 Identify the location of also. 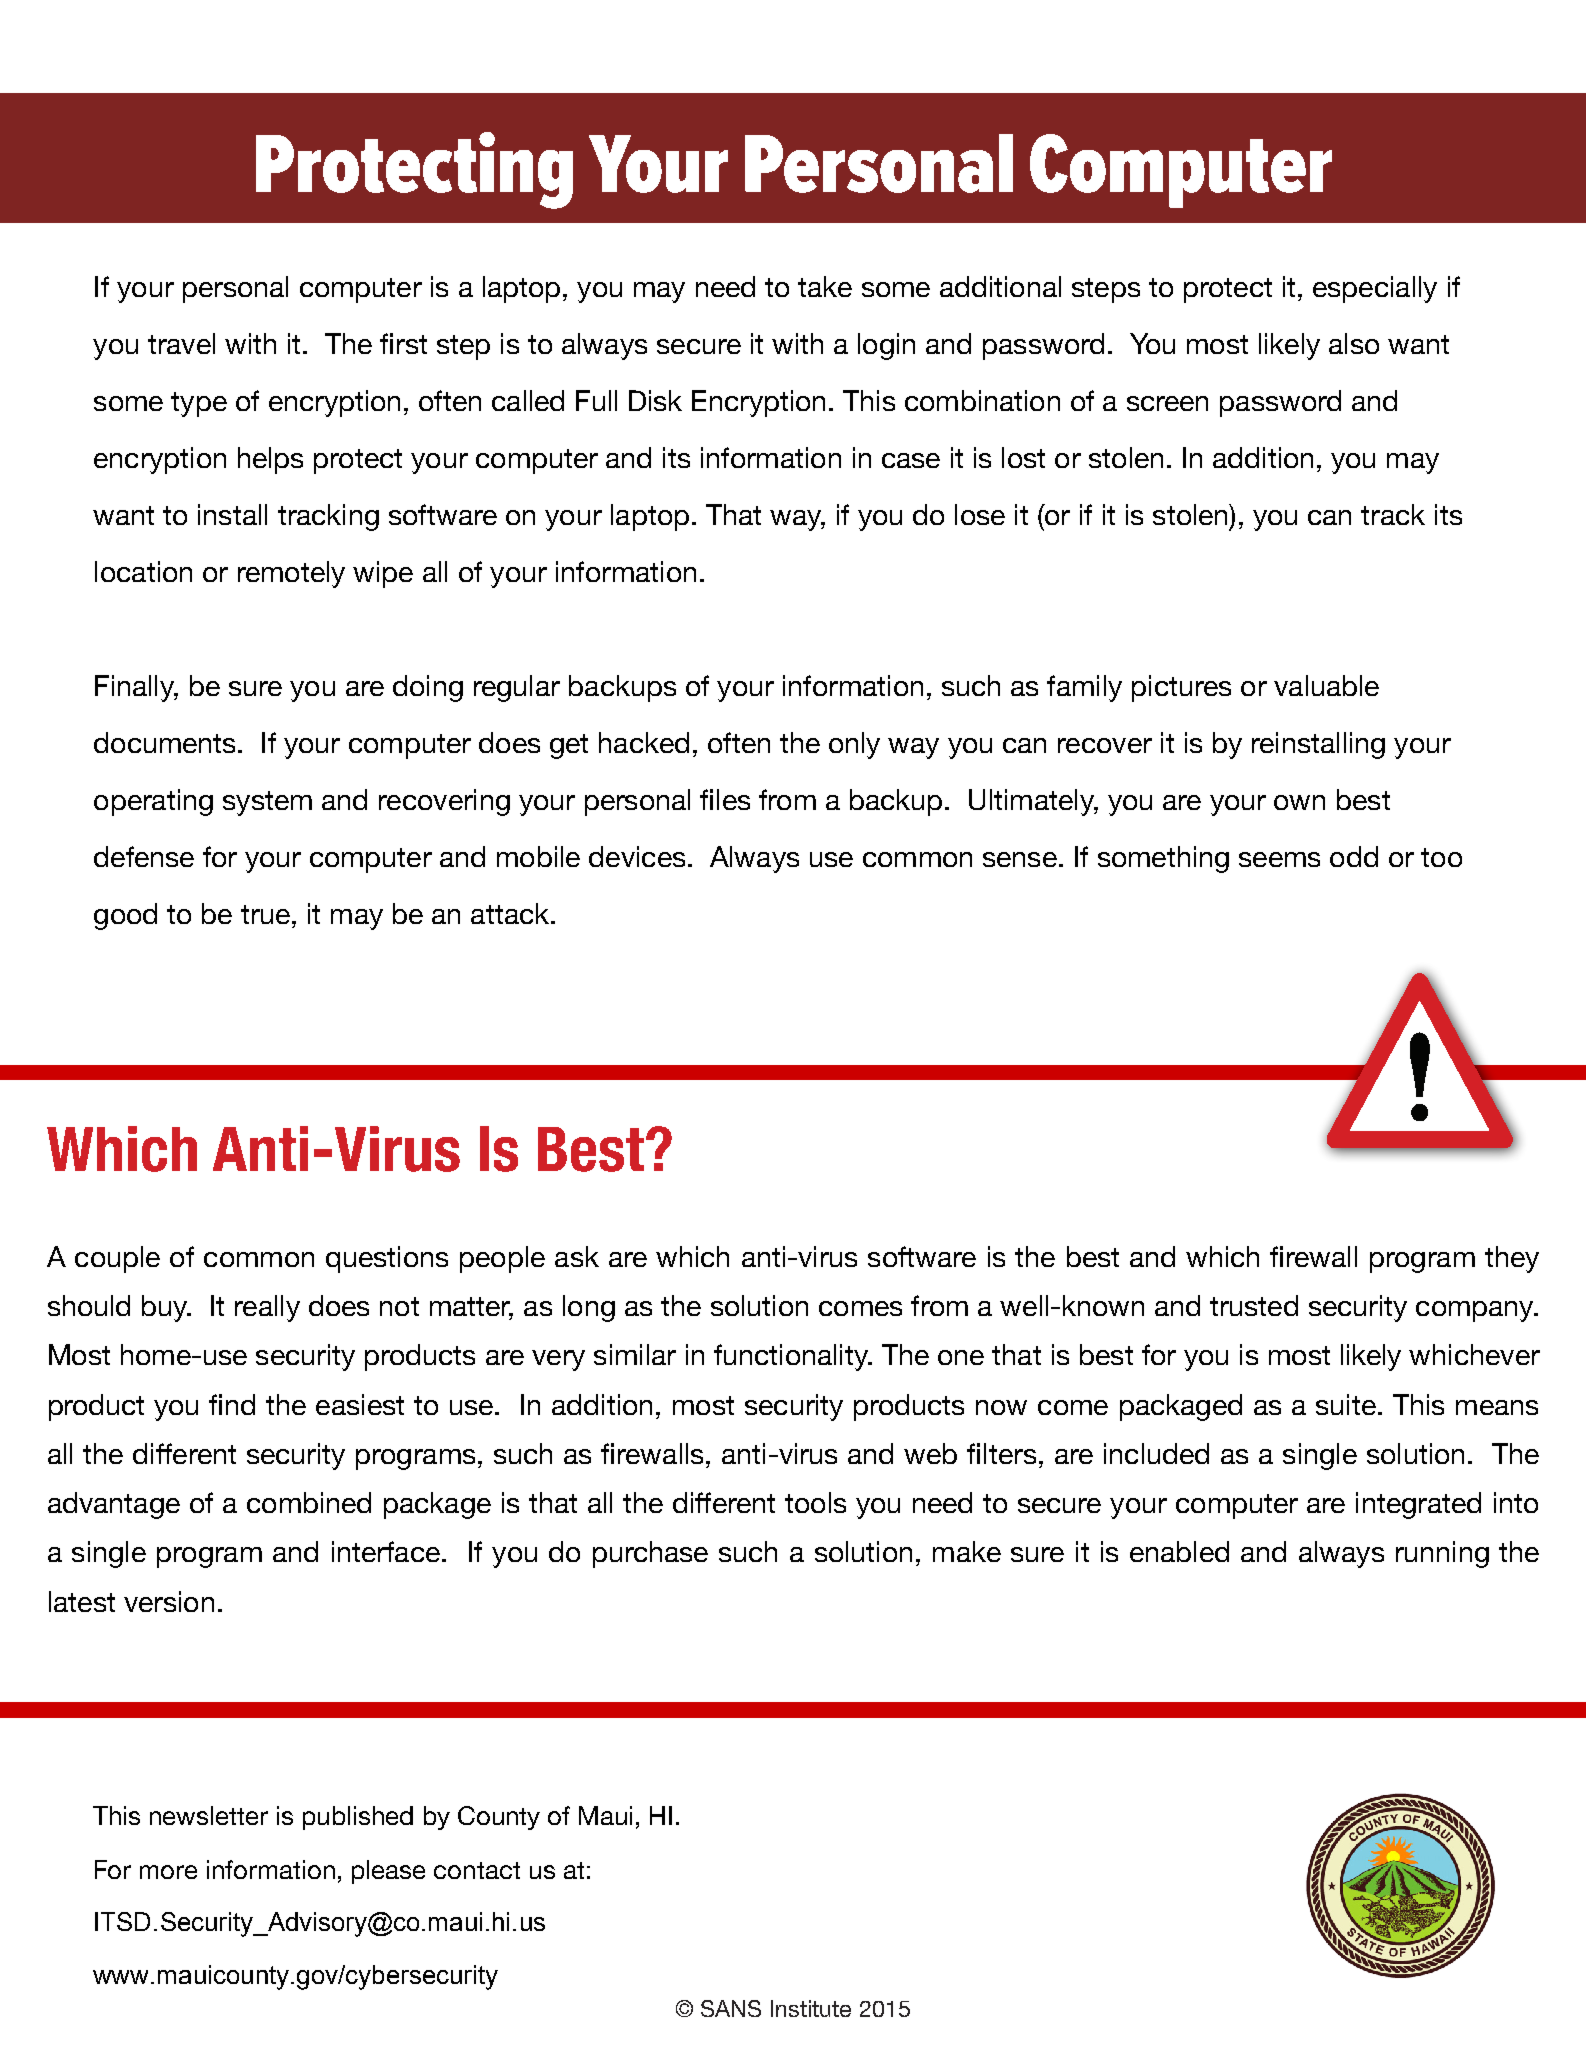
(1354, 343).
